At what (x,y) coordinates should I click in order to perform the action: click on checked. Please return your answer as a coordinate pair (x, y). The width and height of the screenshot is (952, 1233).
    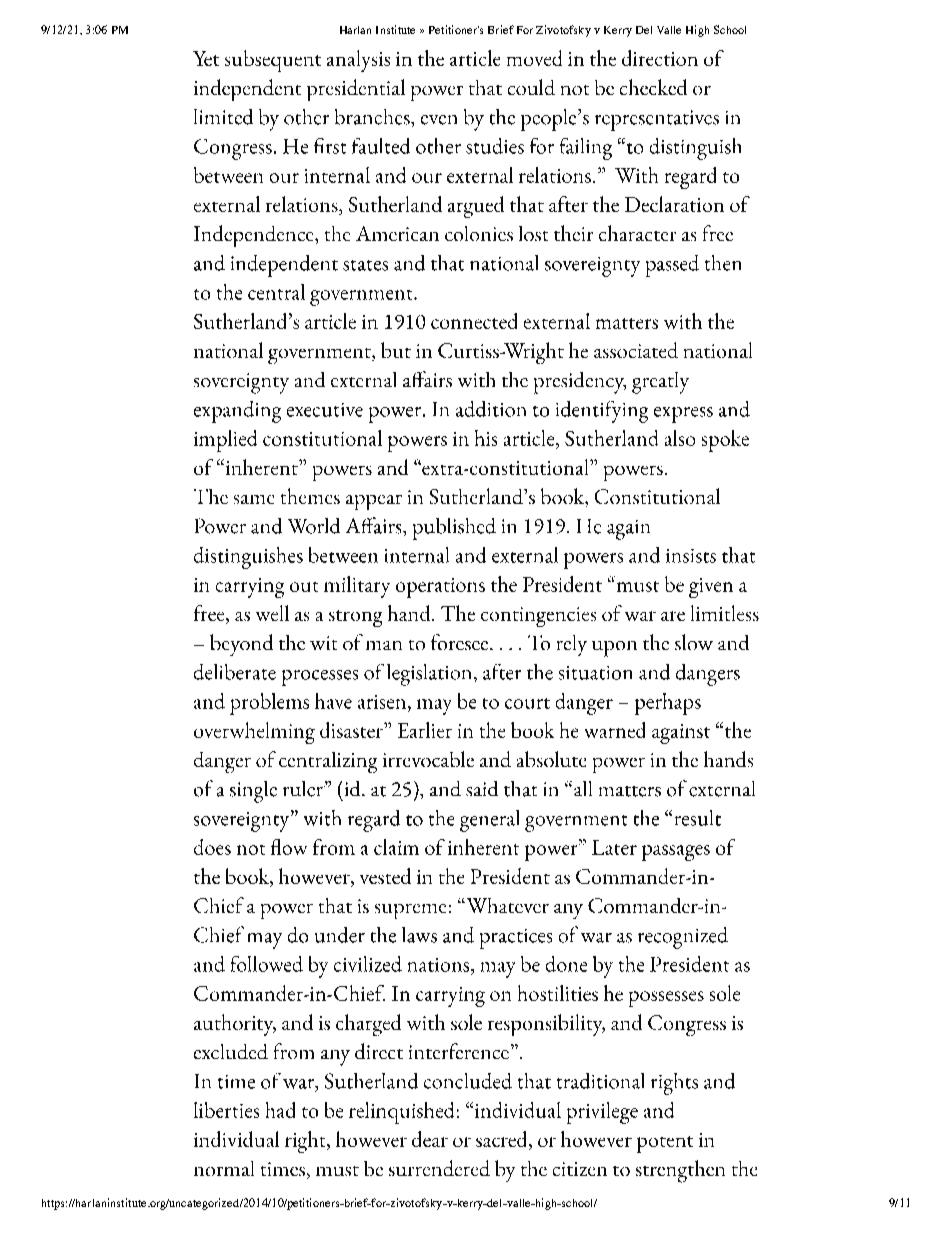
    Looking at the image, I should click on (653, 87).
